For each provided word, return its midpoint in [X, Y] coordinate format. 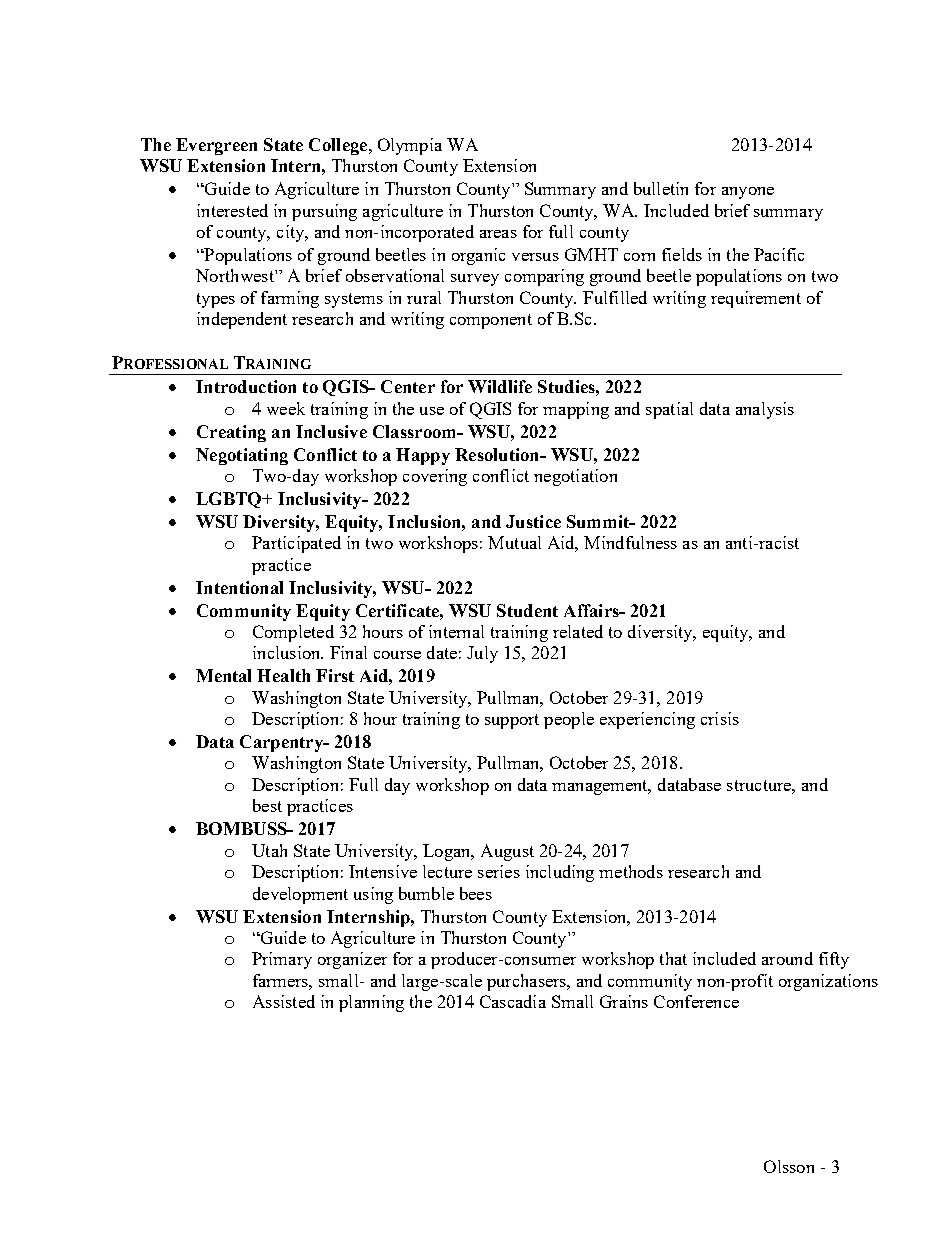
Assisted [284, 1001]
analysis [765, 410]
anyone [748, 193]
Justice [533, 521]
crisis [720, 718]
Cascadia [513, 1001]
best [267, 805]
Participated [296, 544]
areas [498, 234]
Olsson [789, 1166]
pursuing [324, 212]
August [507, 852]
